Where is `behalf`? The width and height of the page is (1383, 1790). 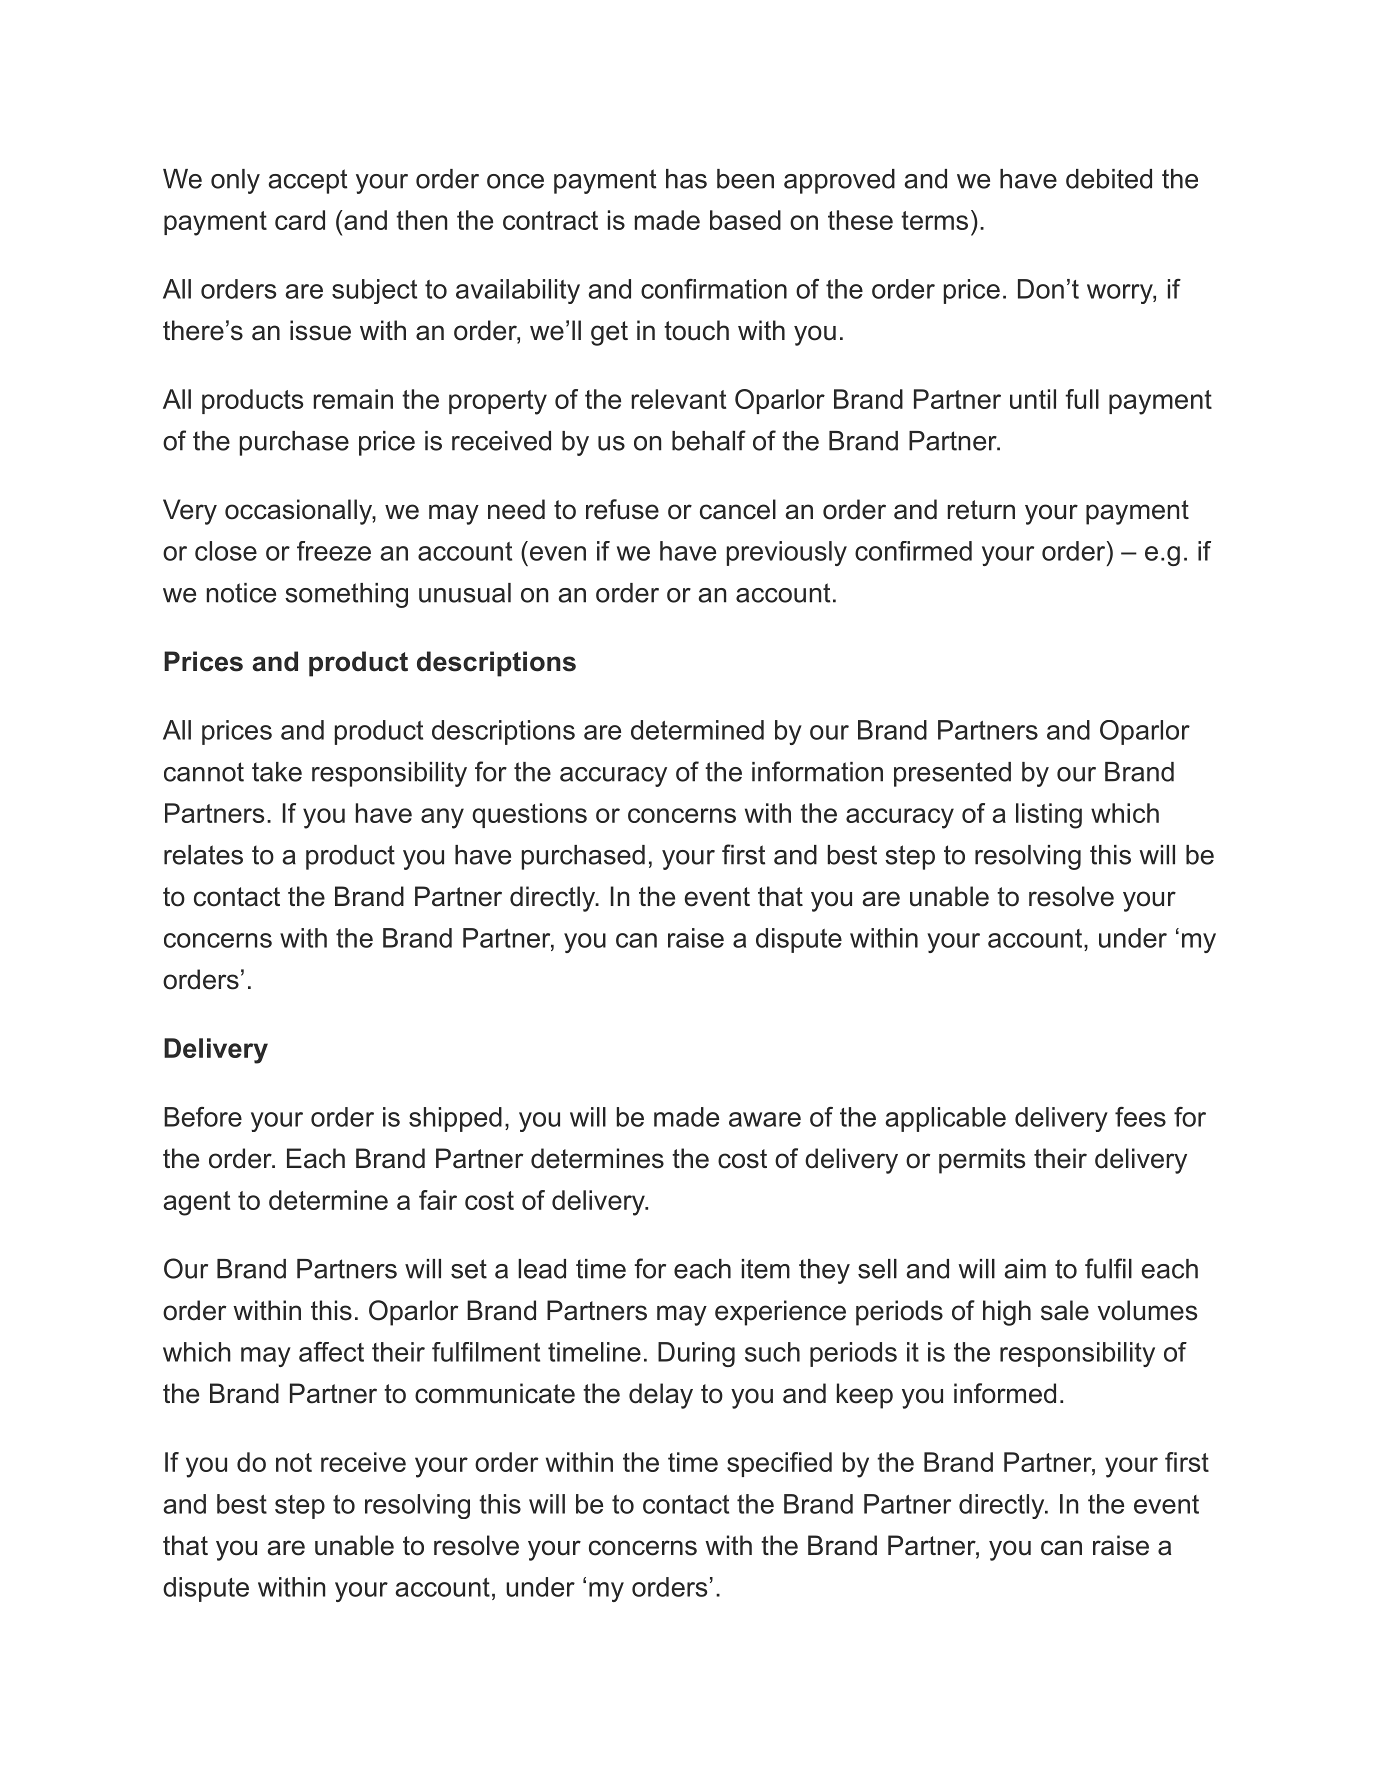 behalf is located at coordinates (709, 440).
